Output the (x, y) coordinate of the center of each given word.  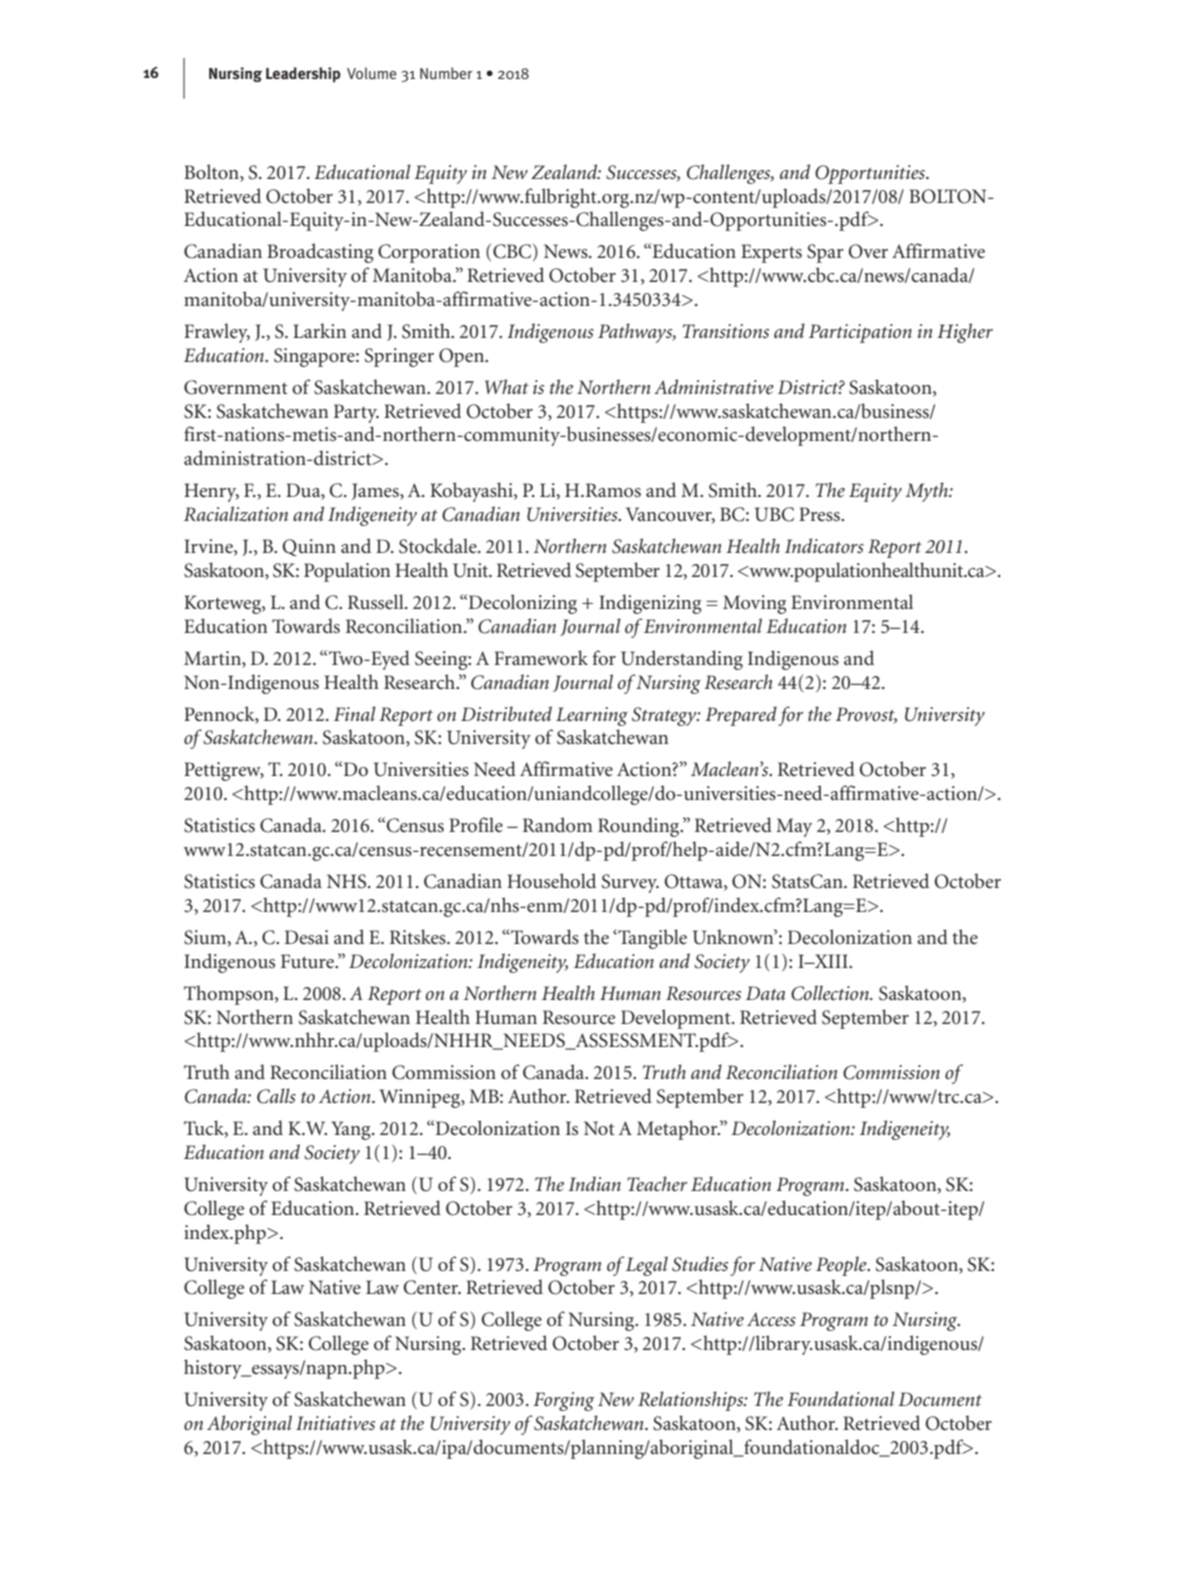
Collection (831, 993)
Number (446, 73)
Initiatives (335, 1423)
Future (308, 961)
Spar (825, 253)
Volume (372, 73)
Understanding (682, 660)
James (376, 491)
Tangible (651, 939)
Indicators (824, 545)
